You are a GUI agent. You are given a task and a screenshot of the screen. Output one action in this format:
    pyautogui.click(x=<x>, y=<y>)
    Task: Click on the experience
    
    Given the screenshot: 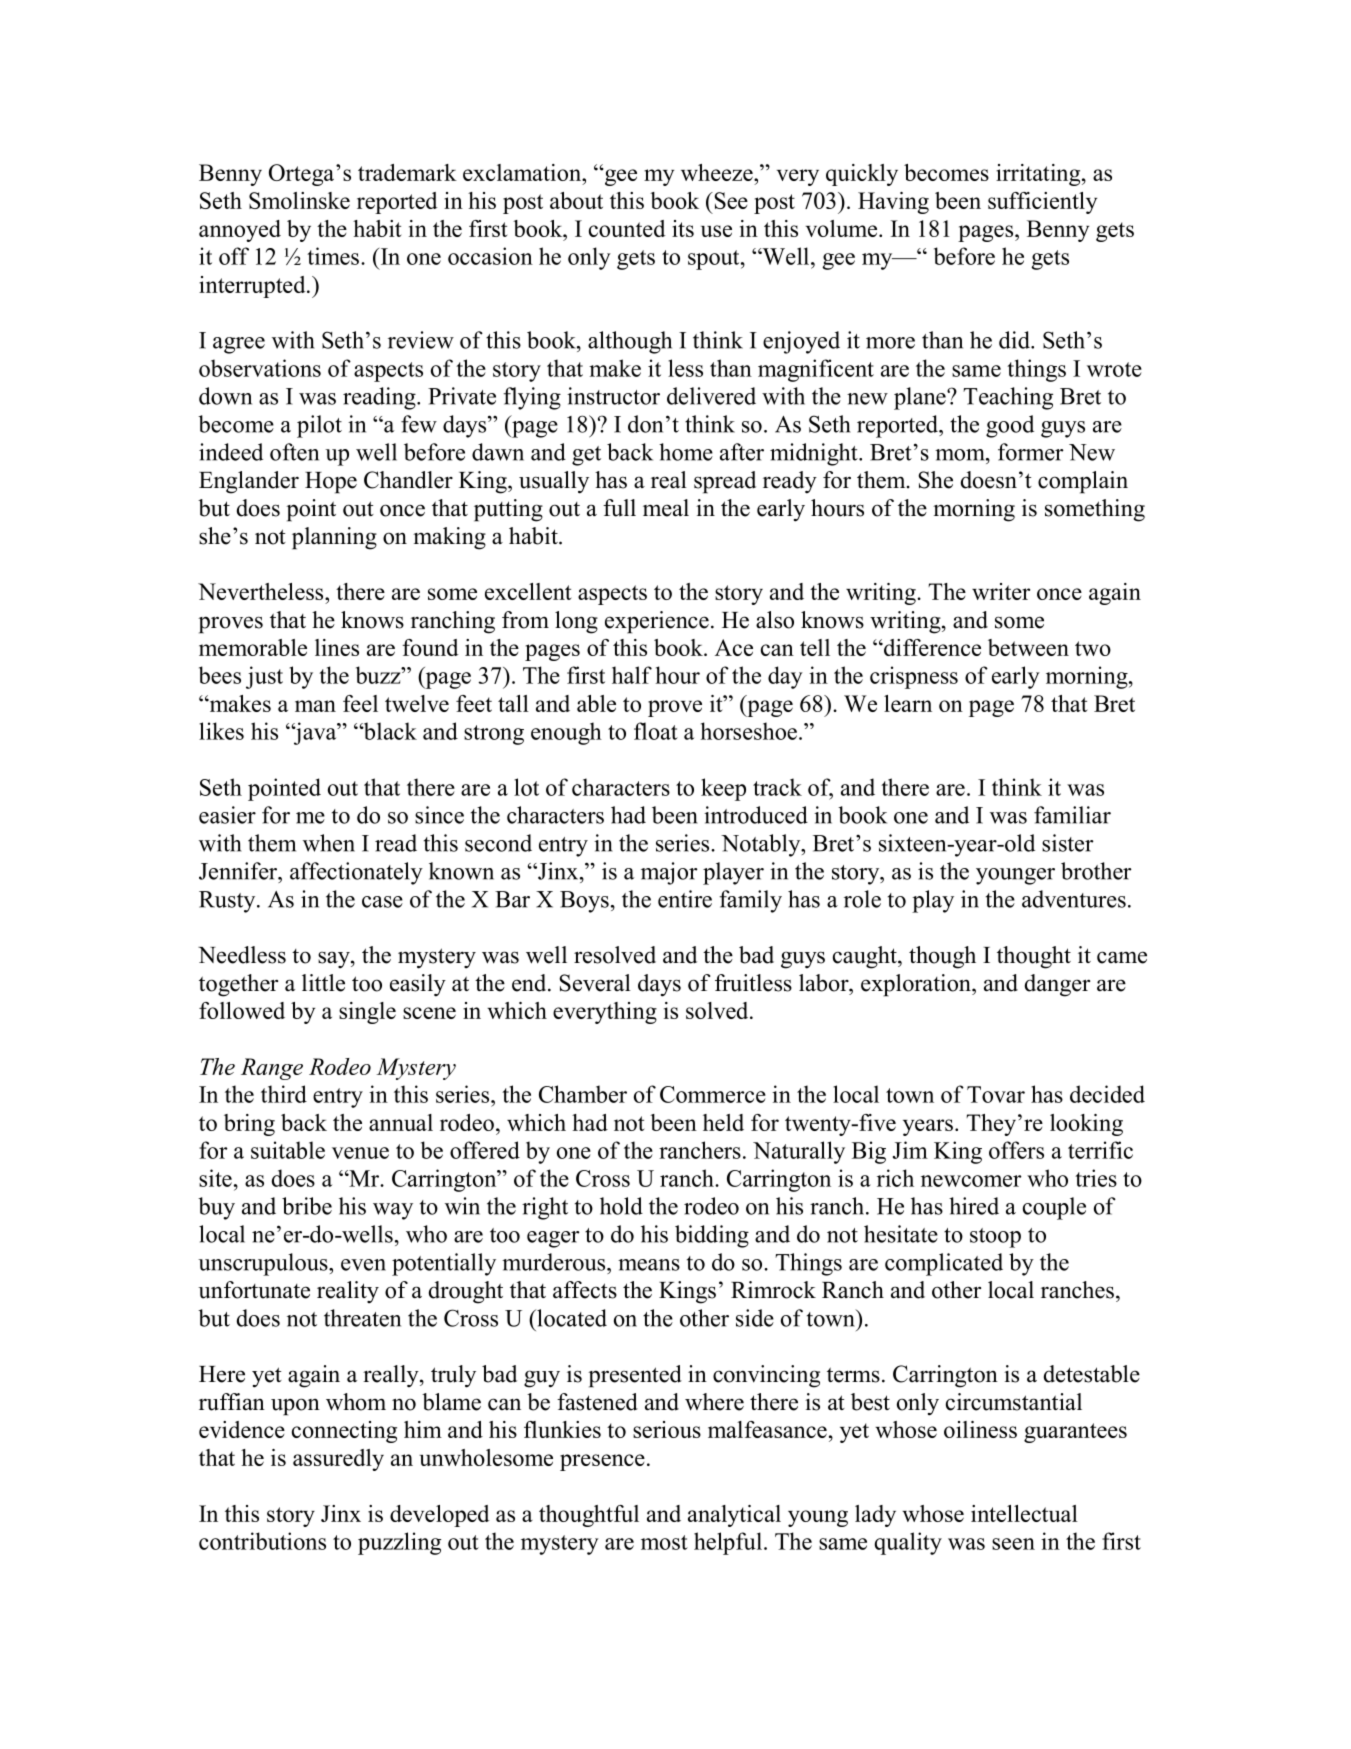 What is the action you would take?
    pyautogui.click(x=657, y=622)
